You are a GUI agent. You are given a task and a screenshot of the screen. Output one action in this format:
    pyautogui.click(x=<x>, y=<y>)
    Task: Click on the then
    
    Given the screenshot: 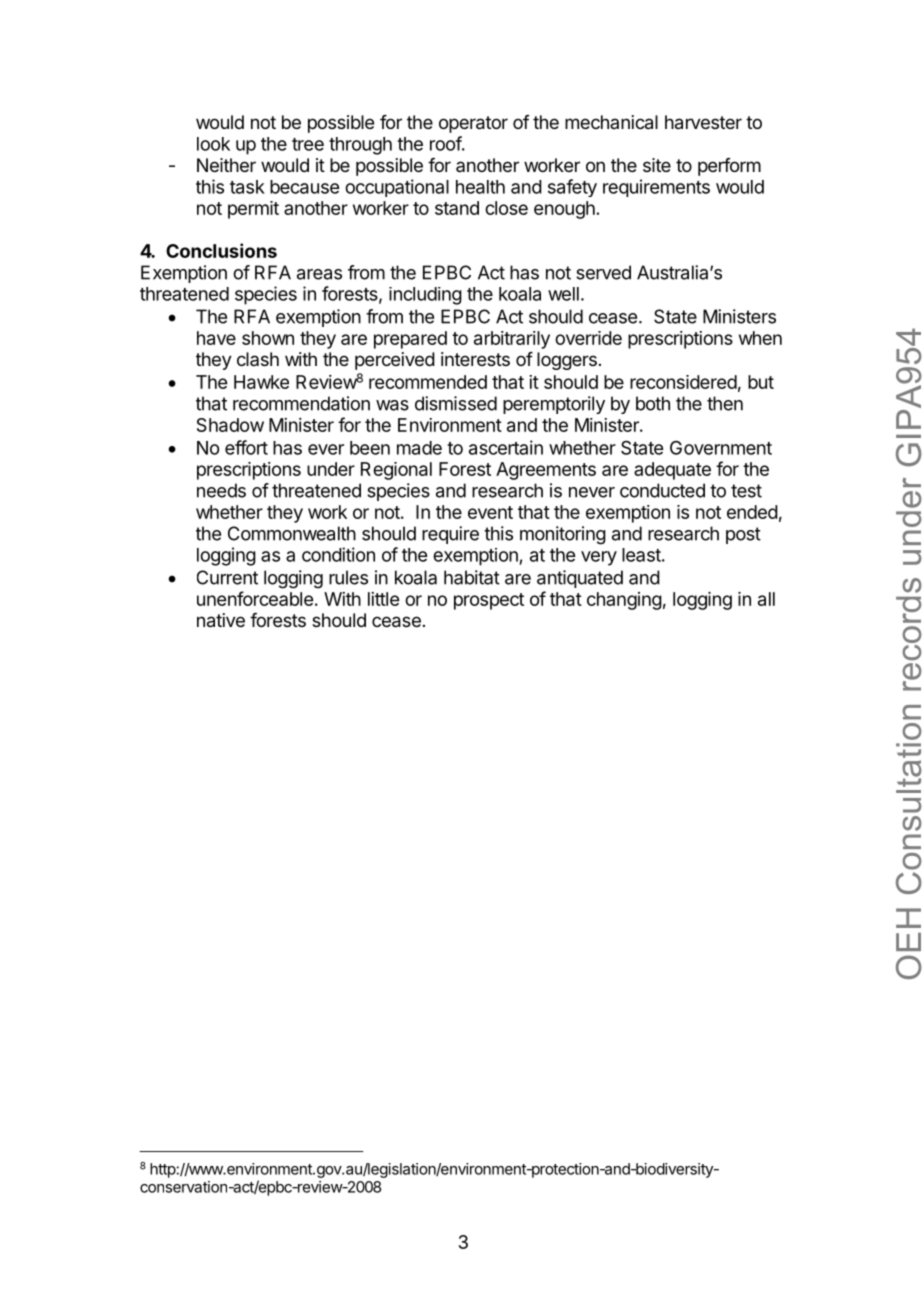 What is the action you would take?
    pyautogui.click(x=725, y=403)
